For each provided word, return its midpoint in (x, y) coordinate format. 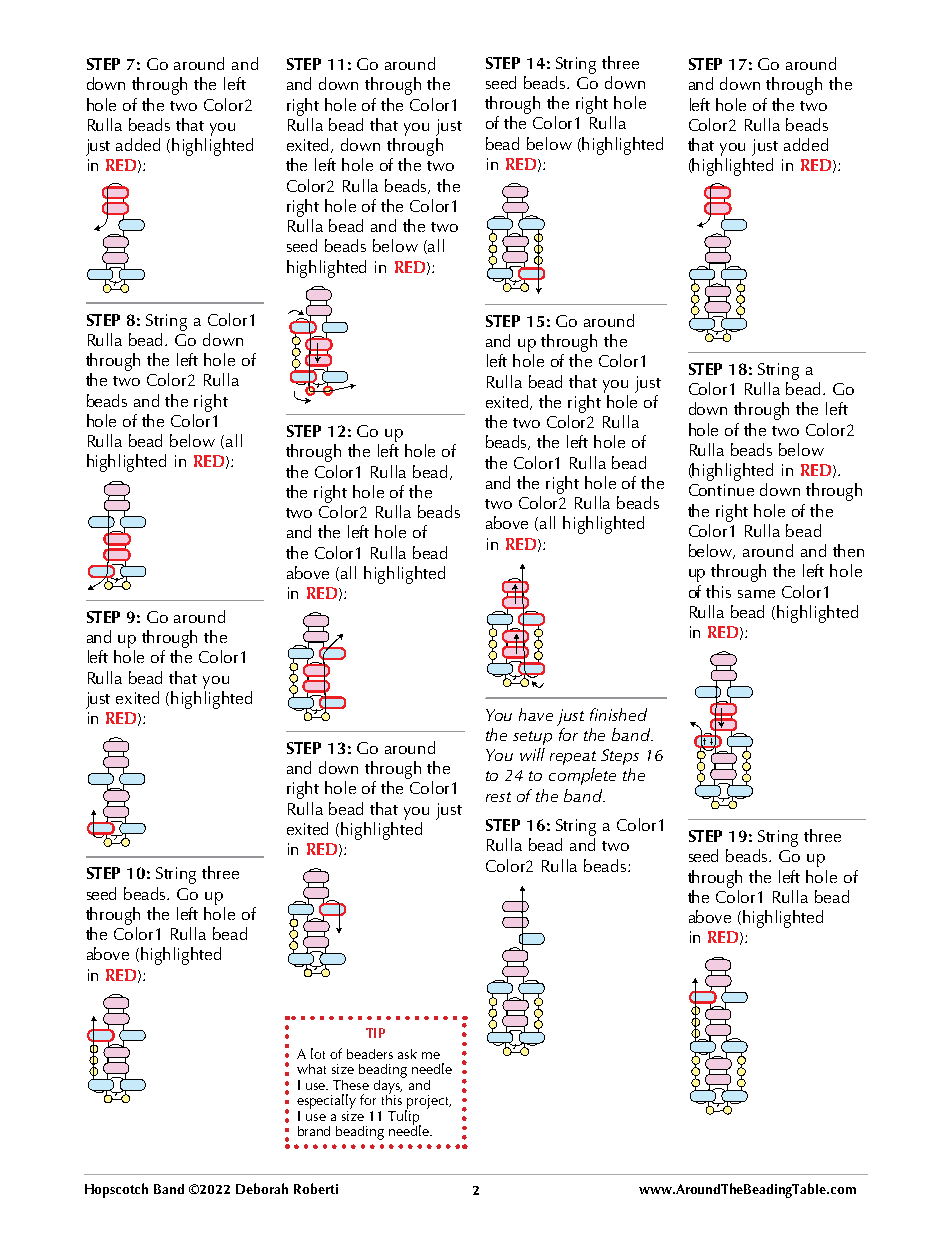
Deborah (262, 1188)
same (756, 594)
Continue (721, 490)
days (388, 1088)
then (848, 550)
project (428, 1103)
